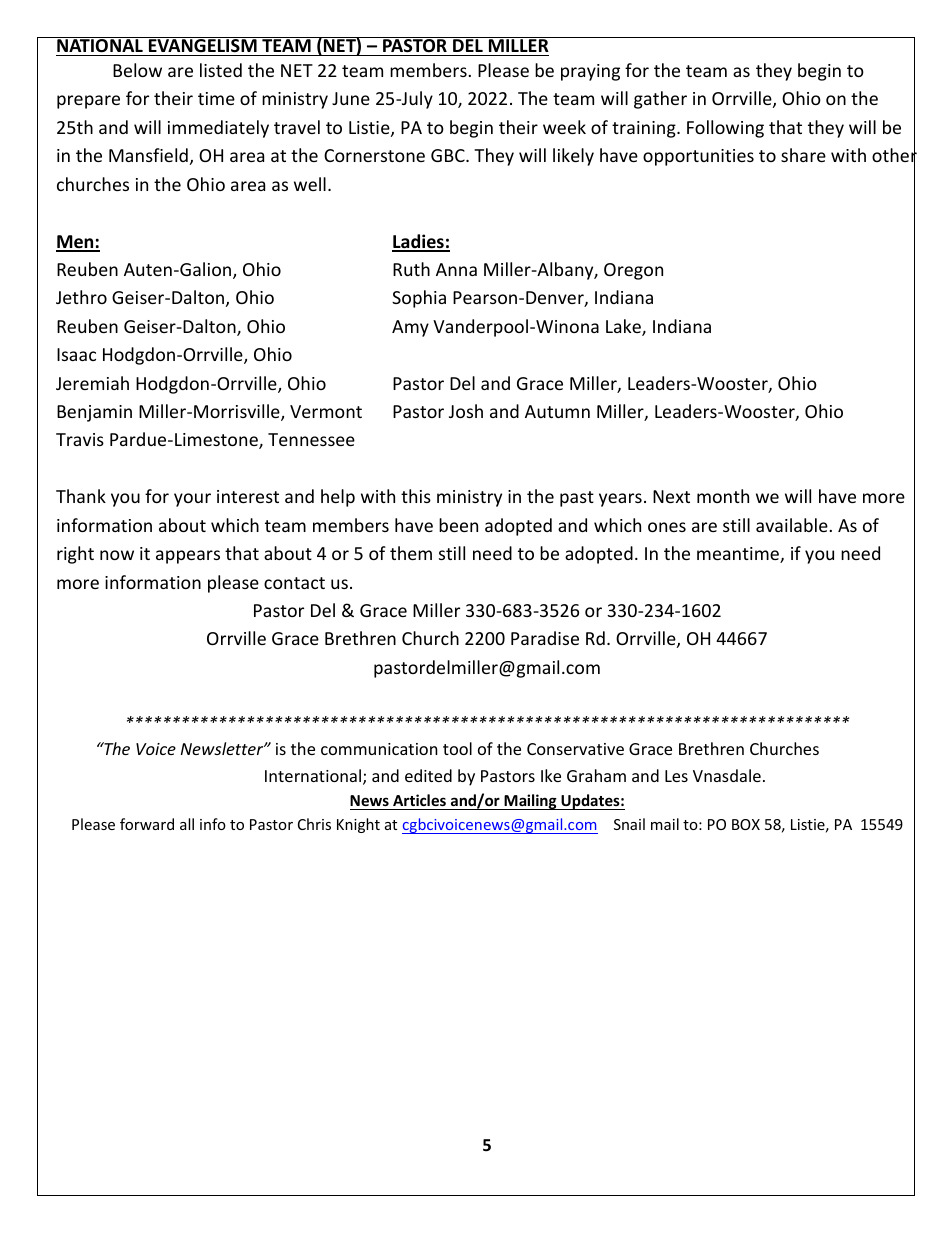  What do you see at coordinates (723, 496) in the screenshot?
I see `month` at bounding box center [723, 496].
